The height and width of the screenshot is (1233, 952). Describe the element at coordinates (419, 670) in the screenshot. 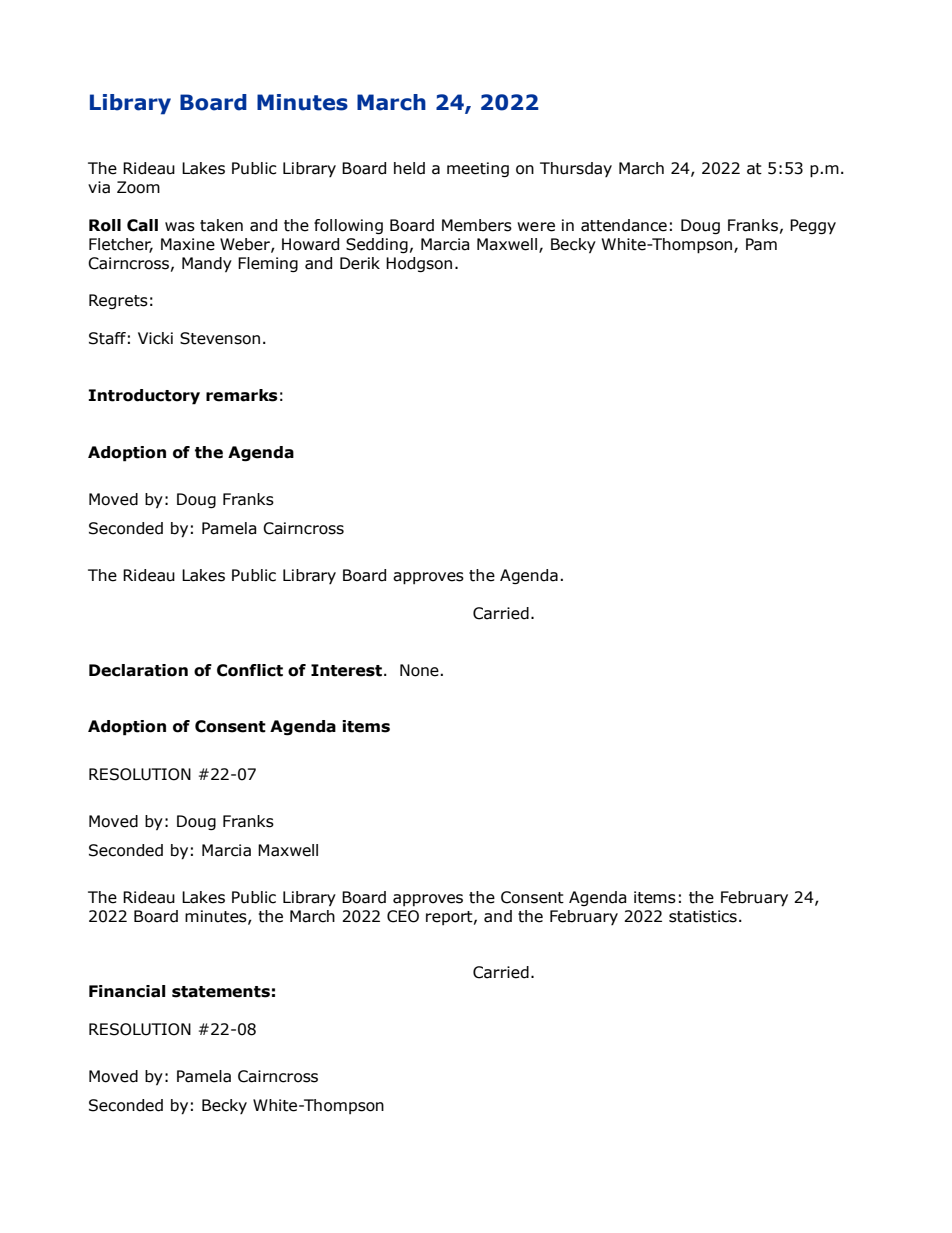

I see `None` at that location.
